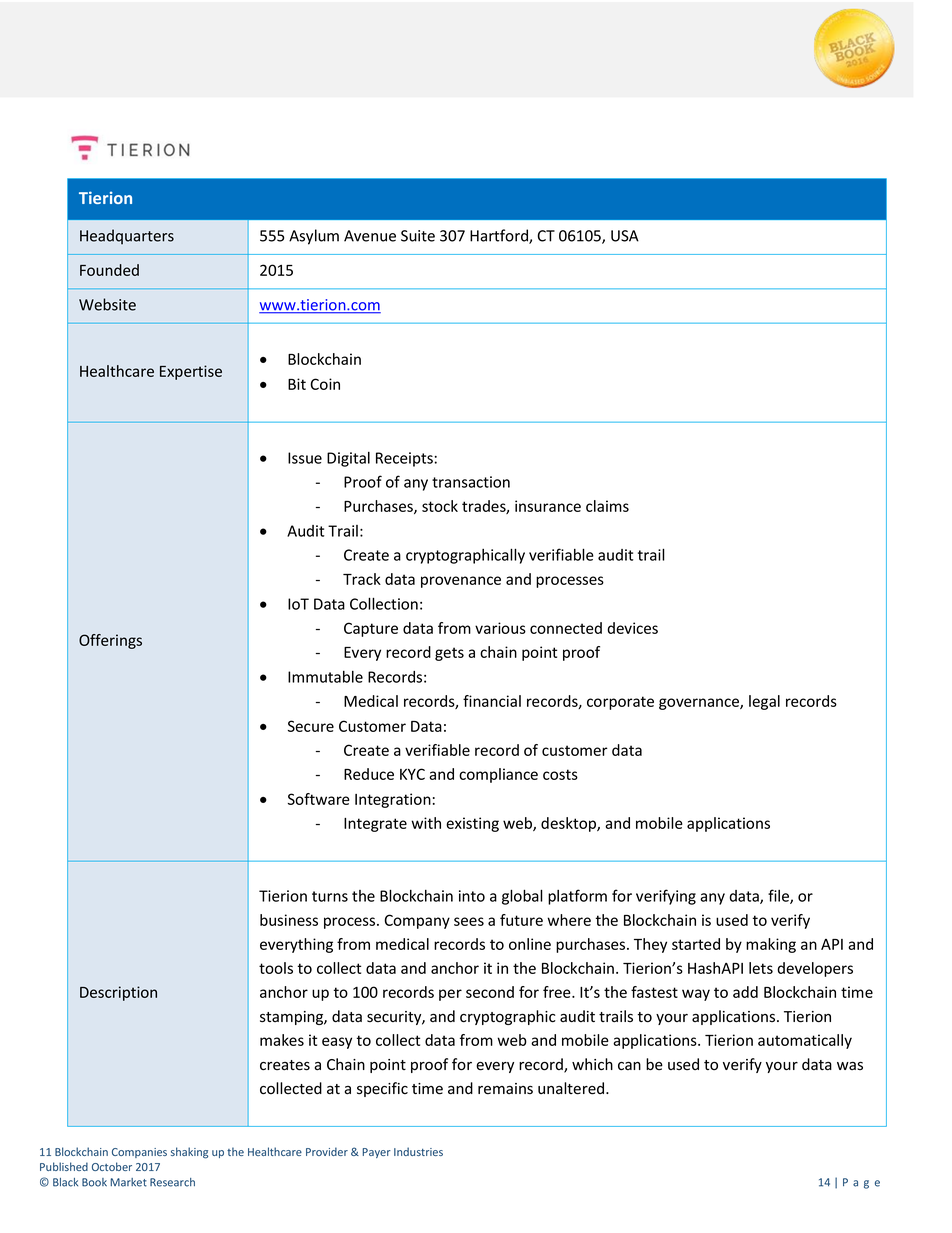 The width and height of the screenshot is (952, 1233). What do you see at coordinates (109, 270) in the screenshot?
I see `Founded` at bounding box center [109, 270].
